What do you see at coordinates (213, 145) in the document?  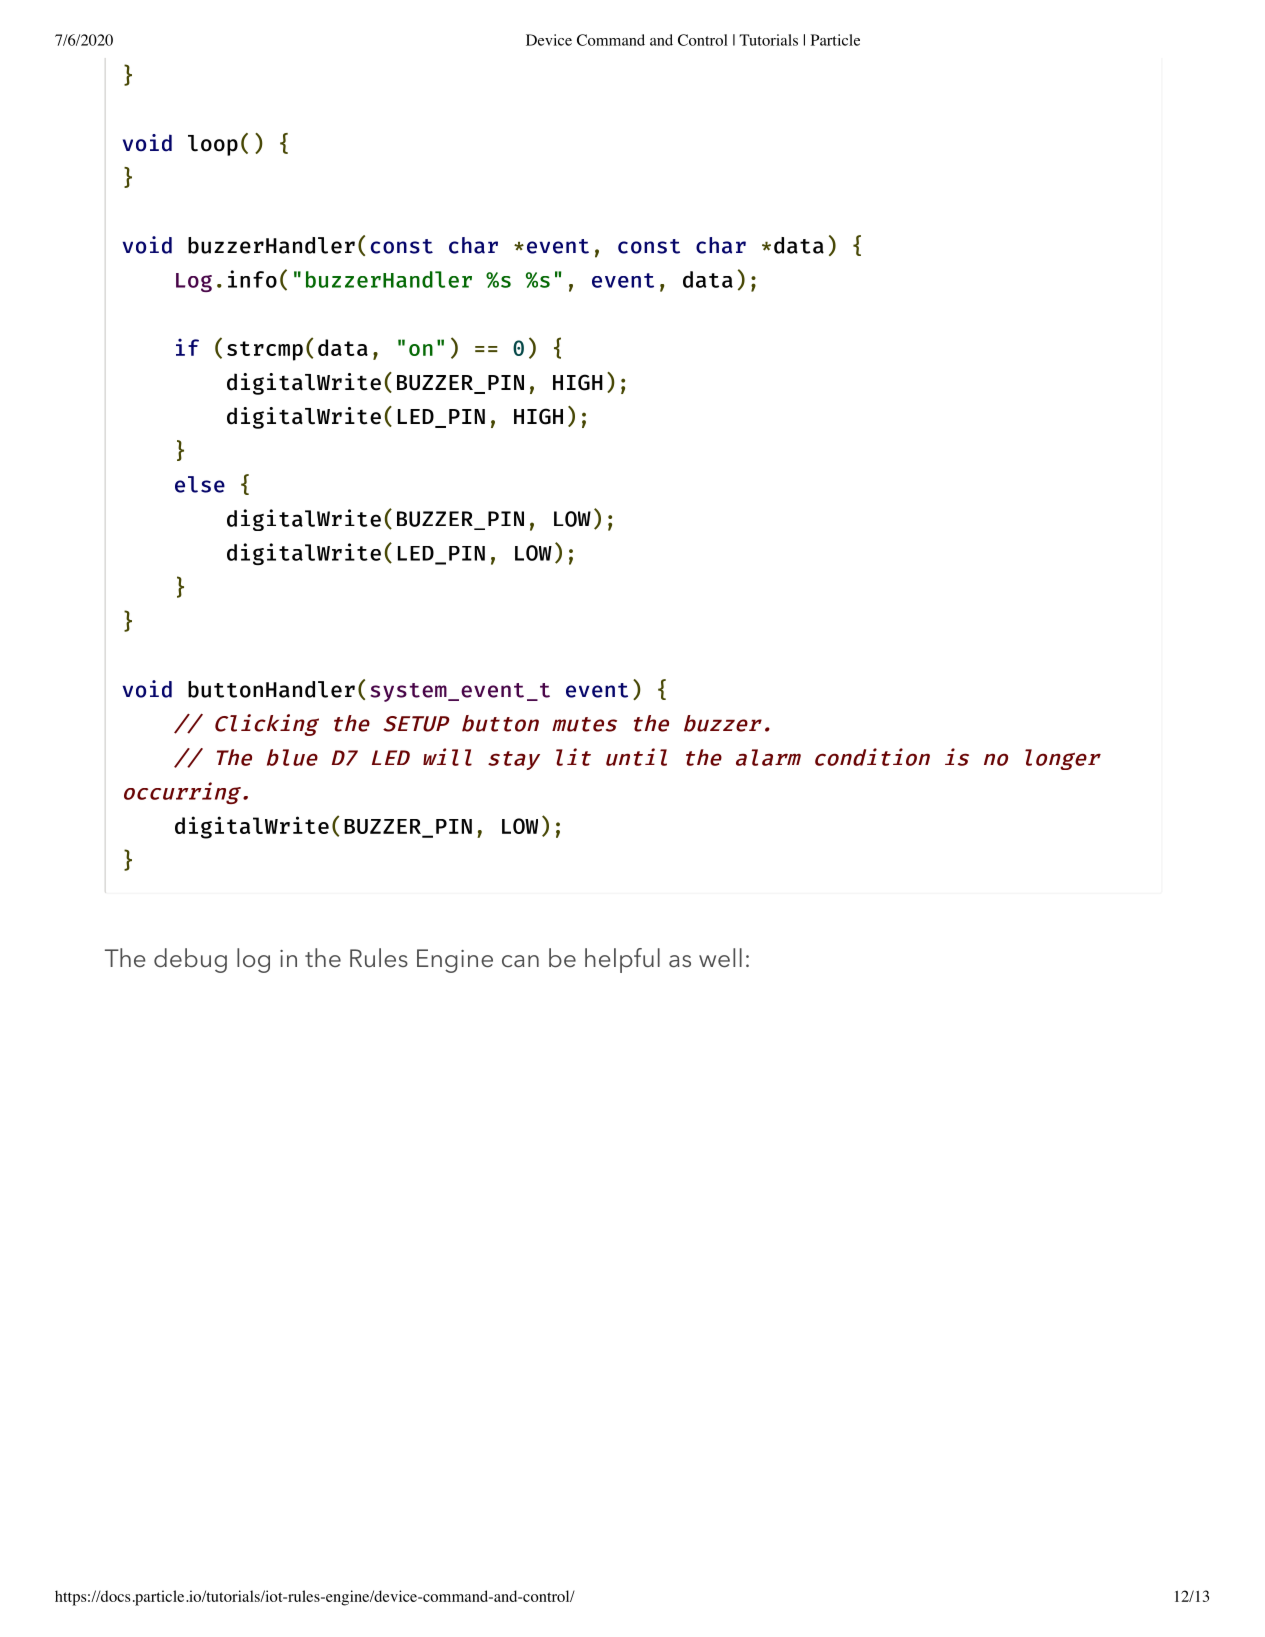 I see `loop` at bounding box center [213, 145].
